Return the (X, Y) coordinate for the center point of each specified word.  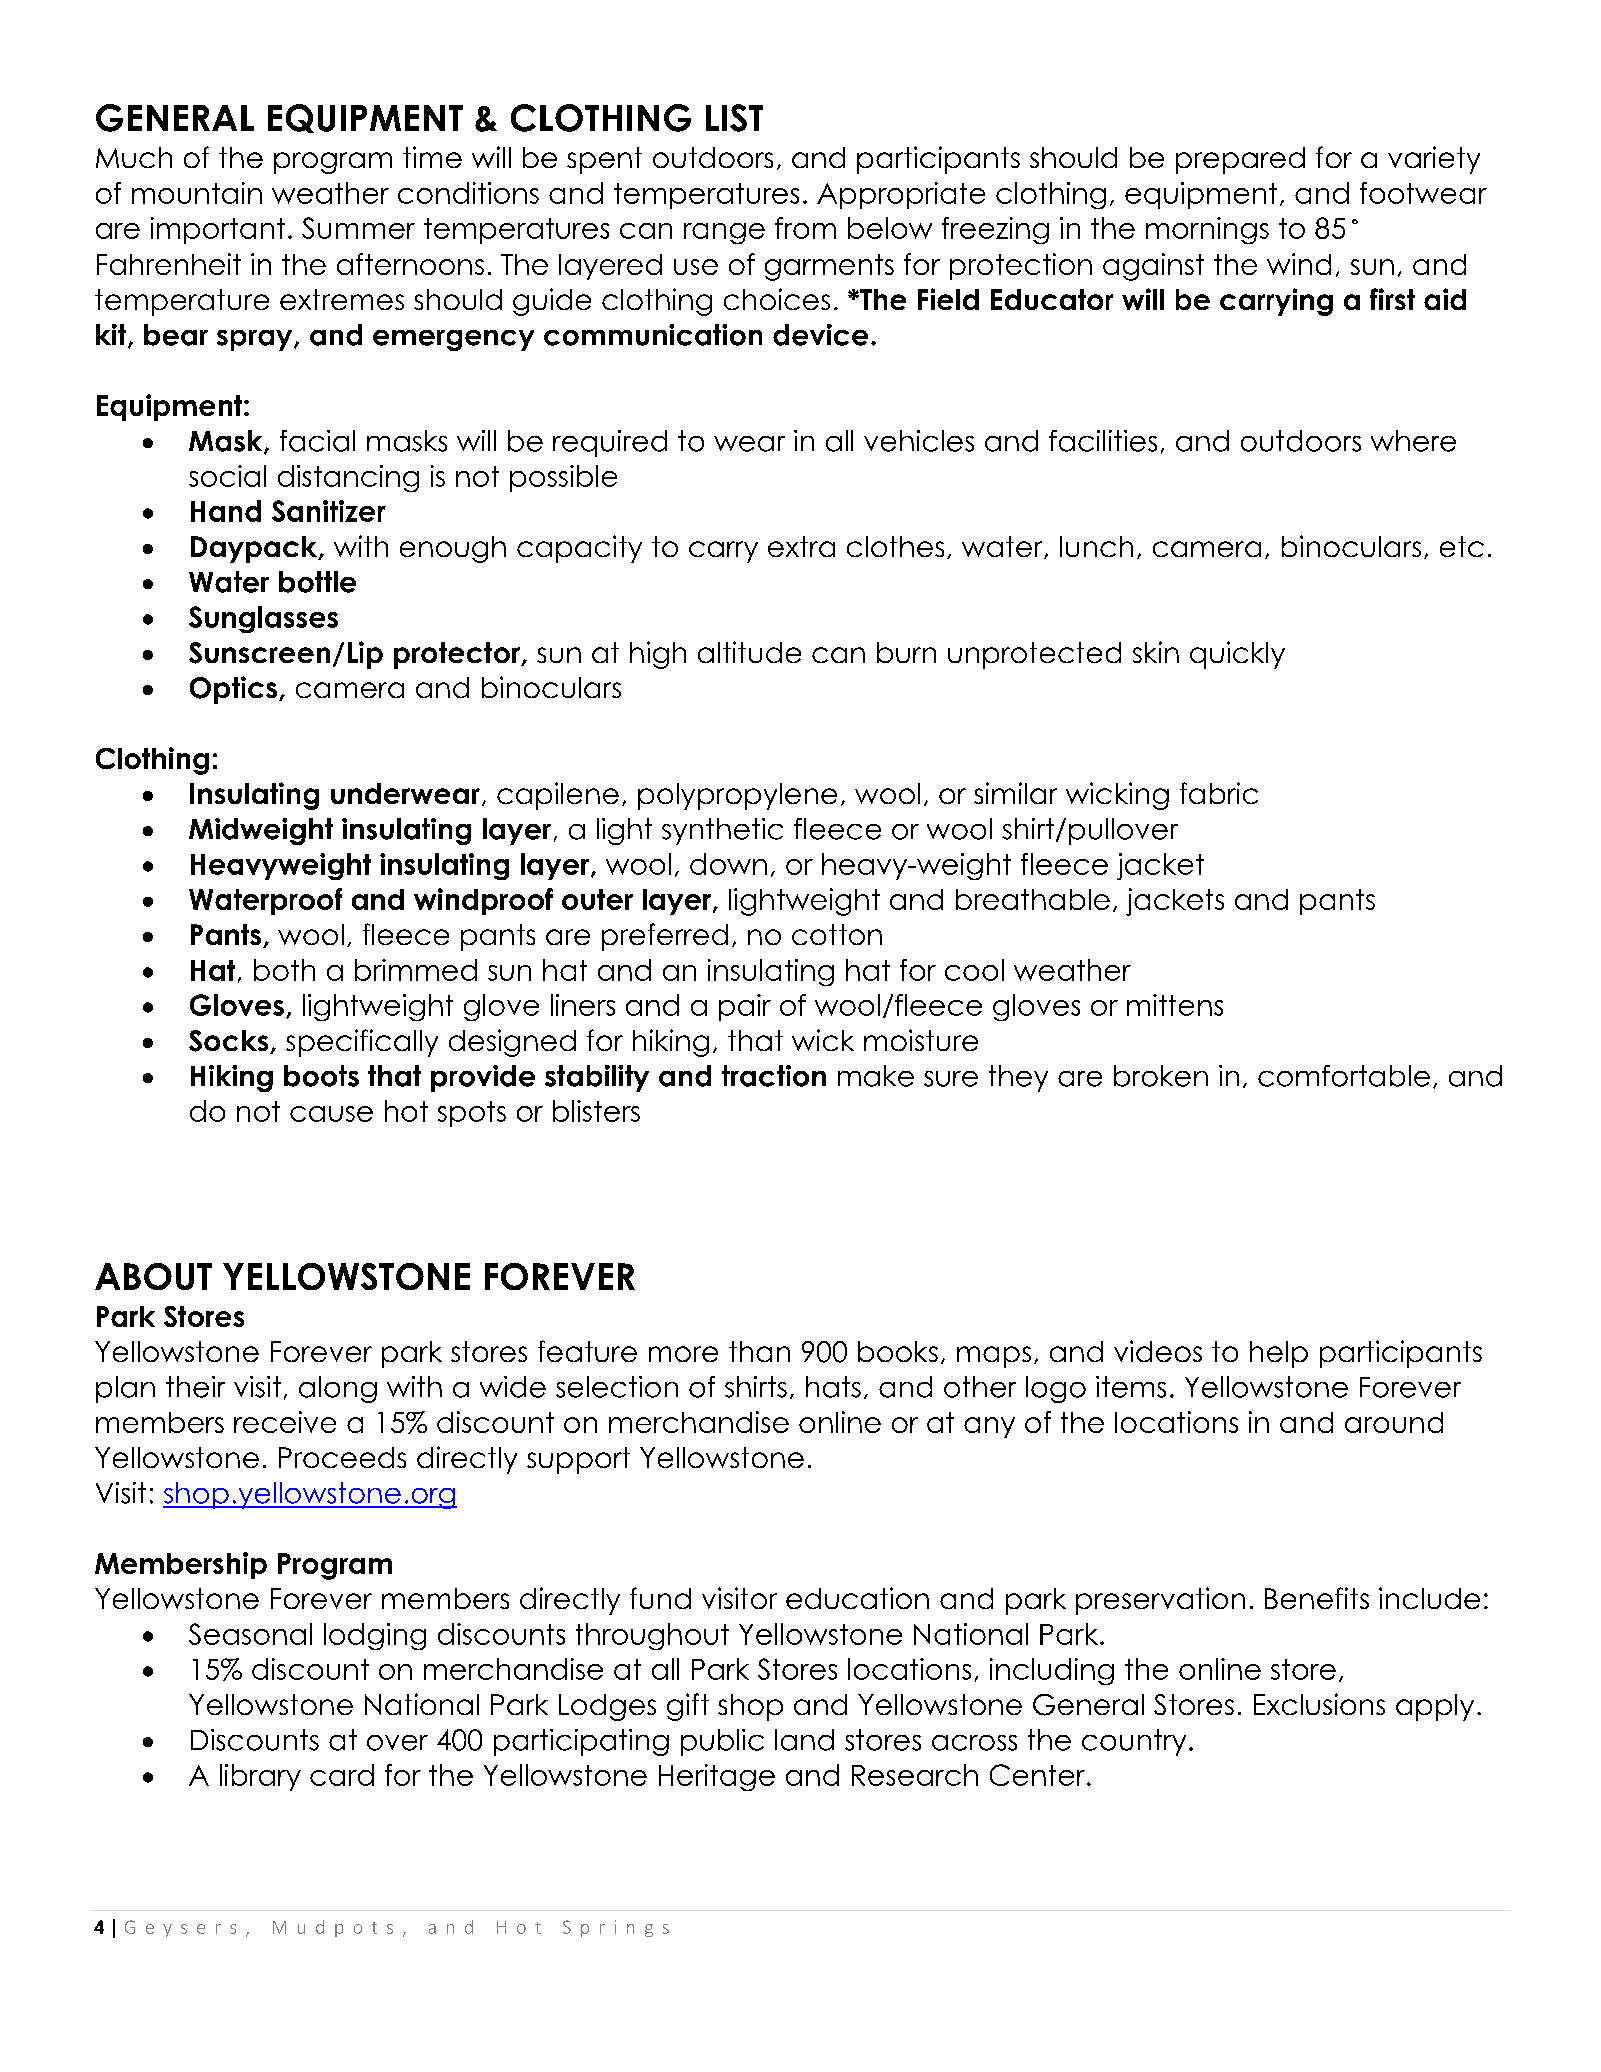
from (805, 228)
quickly (1237, 655)
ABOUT (153, 1276)
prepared (1240, 160)
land (804, 1740)
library (260, 1777)
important (218, 230)
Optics (233, 690)
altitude (749, 652)
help (1279, 1354)
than (759, 1351)
